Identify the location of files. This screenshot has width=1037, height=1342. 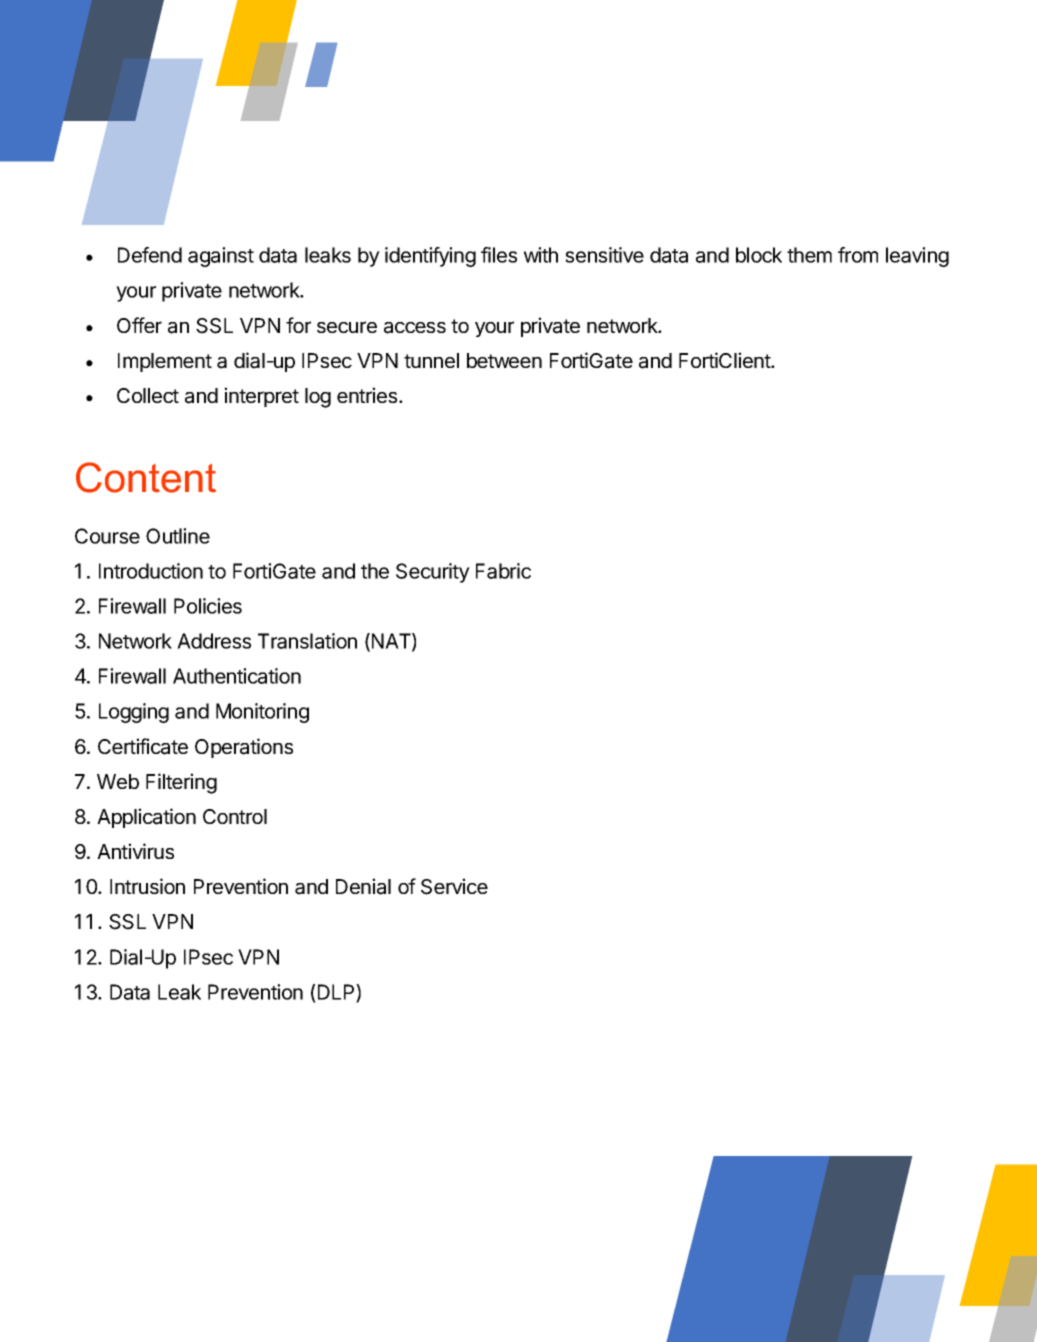
(499, 255).
